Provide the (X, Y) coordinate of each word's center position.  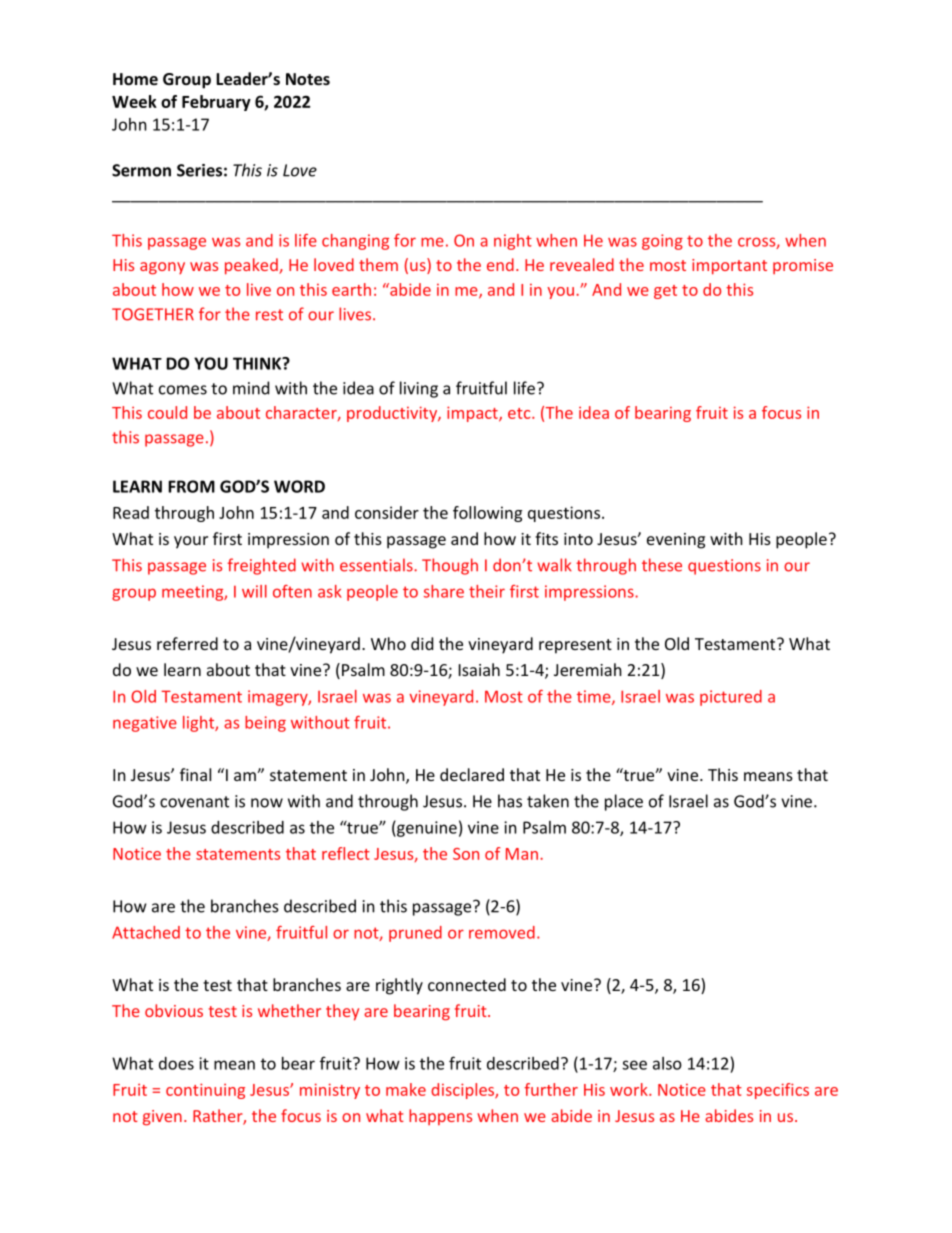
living (419, 389)
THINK (258, 363)
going (662, 242)
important (729, 267)
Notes (308, 79)
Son (466, 854)
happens (440, 1117)
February (216, 103)
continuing (205, 1091)
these (662, 565)
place (624, 802)
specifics (778, 1091)
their (487, 591)
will (254, 591)
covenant (194, 802)
